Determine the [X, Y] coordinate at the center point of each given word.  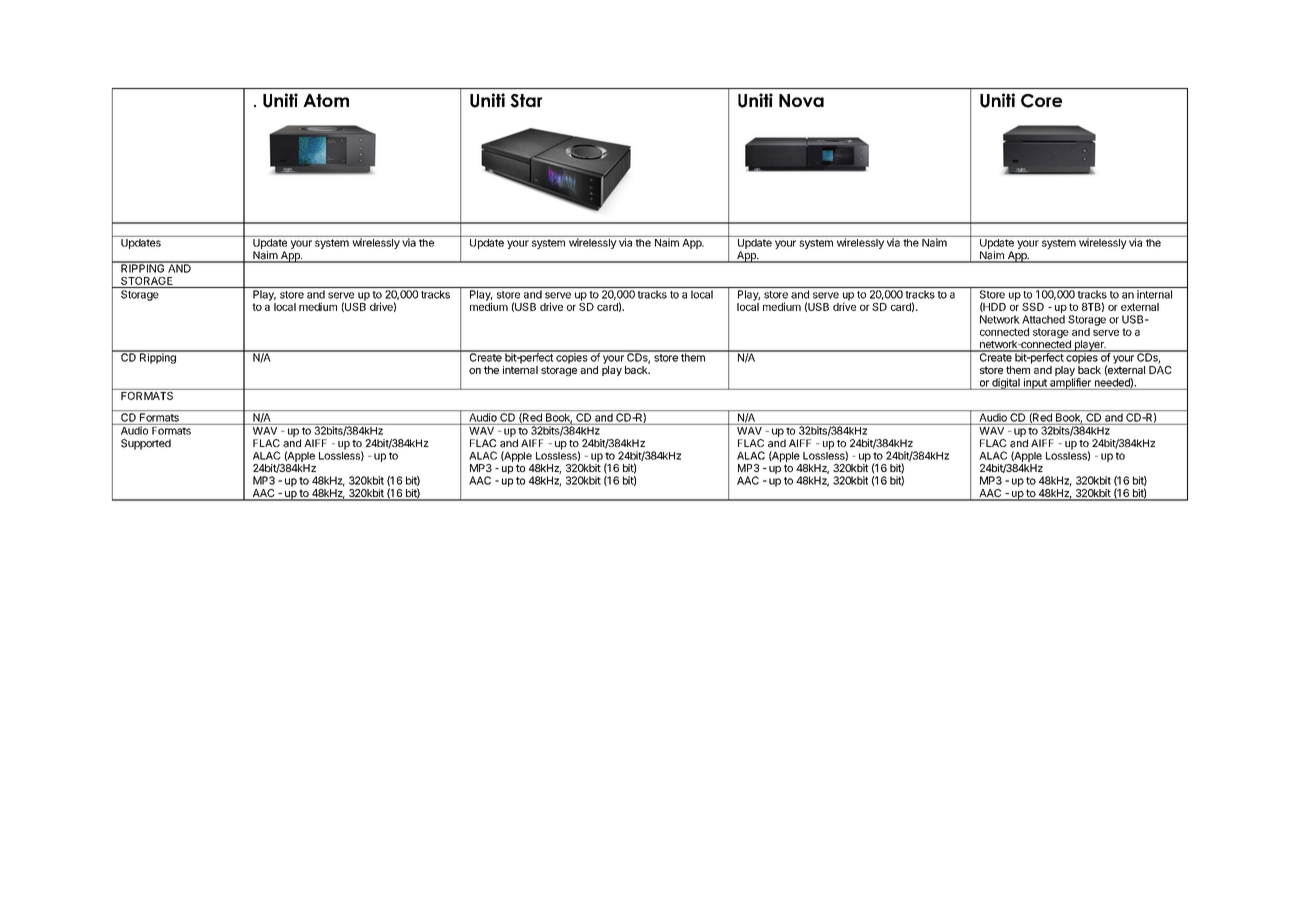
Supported [146, 444]
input [1035, 384]
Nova [801, 100]
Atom [326, 100]
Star [526, 101]
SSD [1033, 307]
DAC [1160, 368]
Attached [1043, 319]
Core [1041, 101]
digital [1006, 384]
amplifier [1070, 384]
